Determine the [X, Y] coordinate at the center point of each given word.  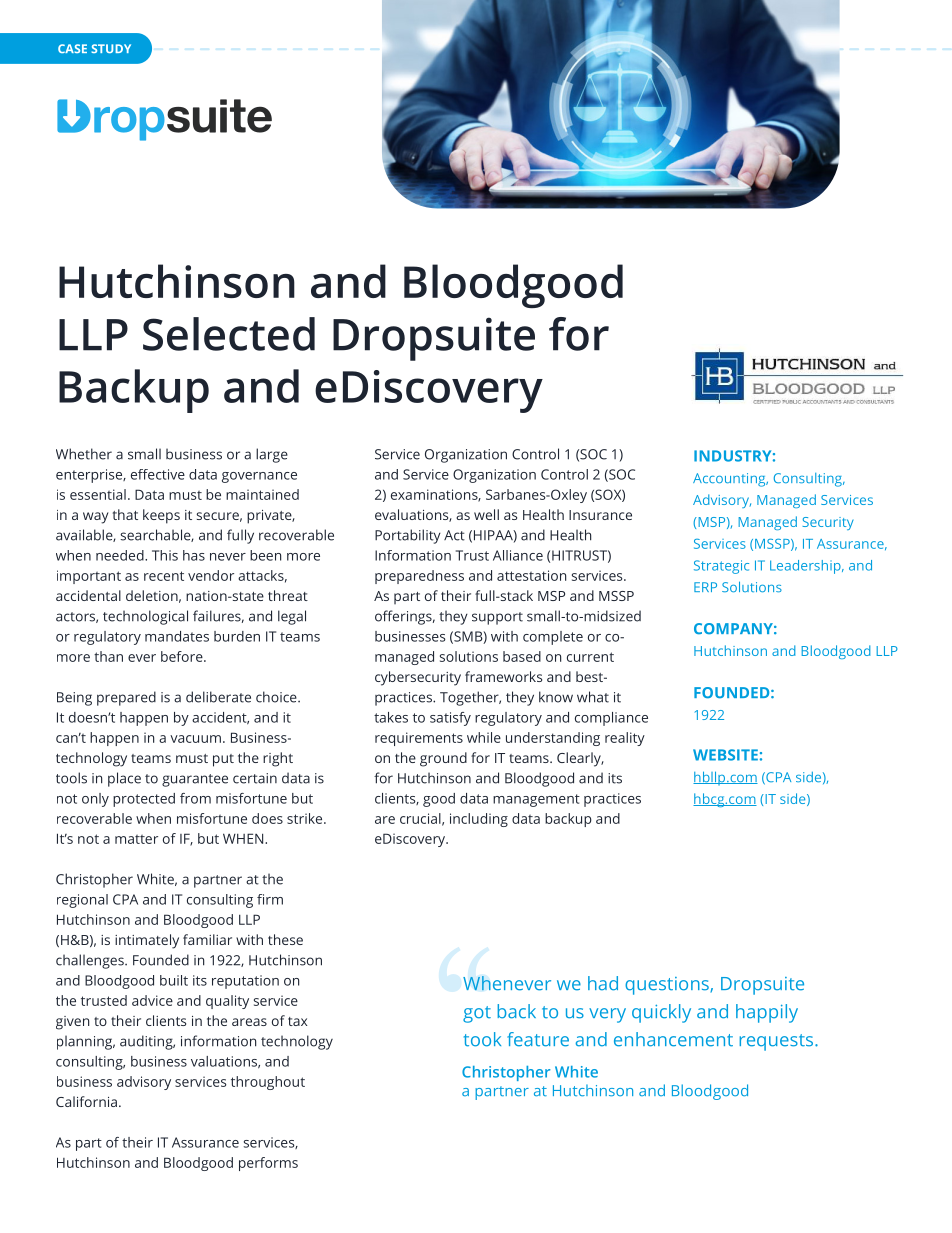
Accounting [730, 480]
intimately [147, 941]
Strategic [721, 567]
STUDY [111, 48]
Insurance [600, 515]
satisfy [450, 719]
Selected [229, 334]
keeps [161, 516]
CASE [72, 48]
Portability [408, 536]
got [477, 1014]
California [86, 1101]
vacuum [195, 739]
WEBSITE [725, 755]
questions [668, 986]
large [272, 455]
